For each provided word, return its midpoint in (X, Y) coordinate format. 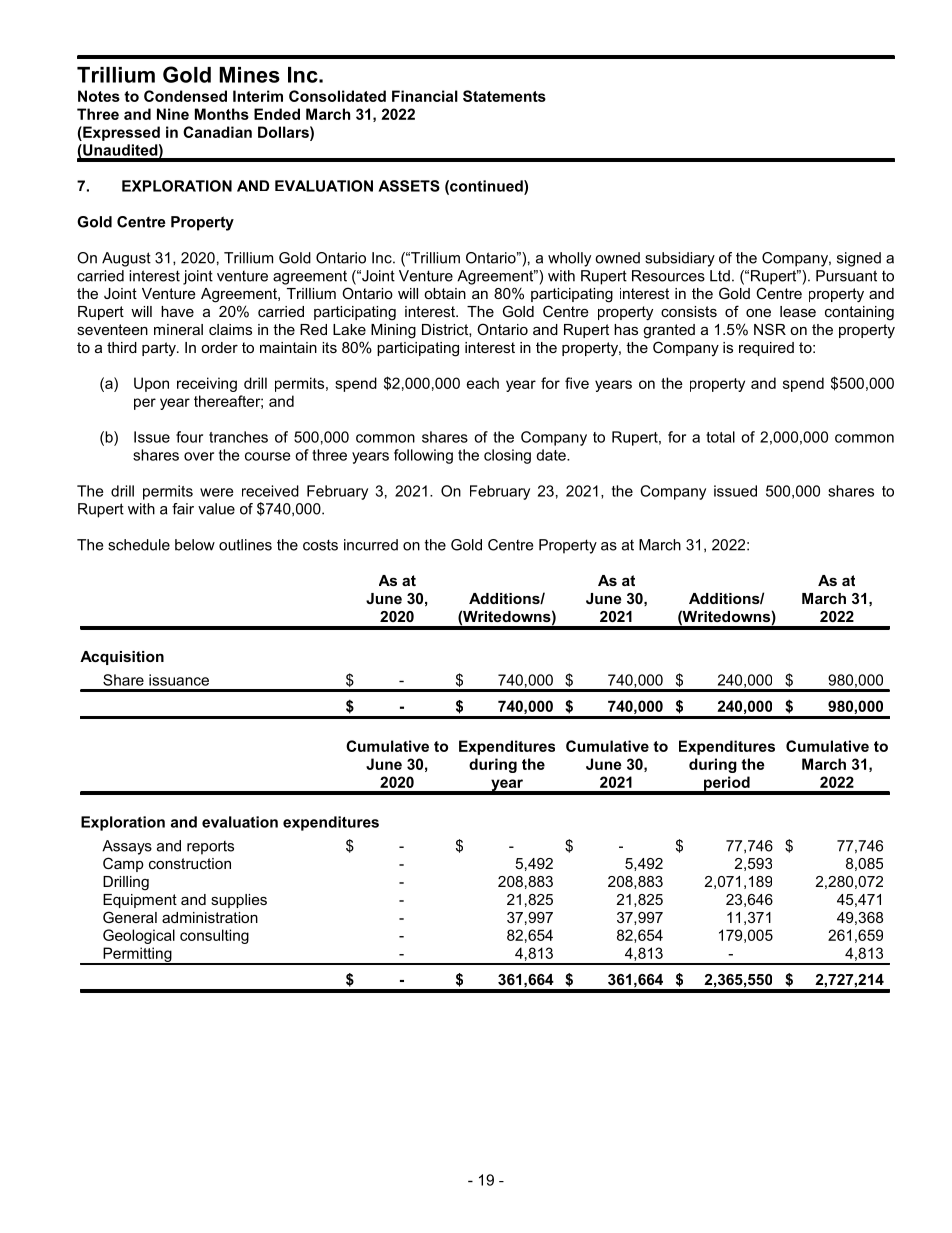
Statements (504, 96)
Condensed (185, 96)
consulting (214, 936)
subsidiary (680, 259)
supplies (239, 901)
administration (210, 917)
